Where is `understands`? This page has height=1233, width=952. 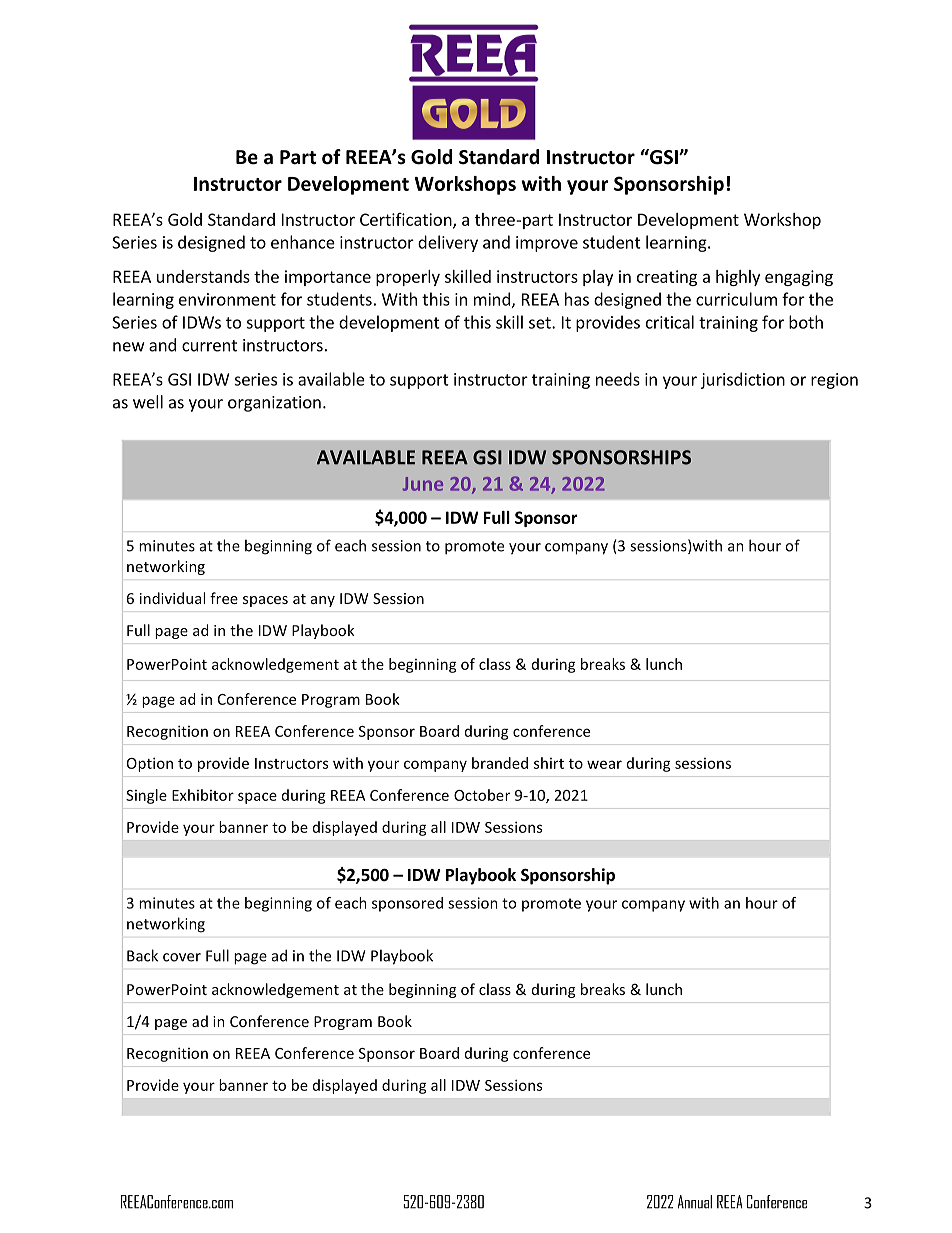
understands is located at coordinates (203, 276).
